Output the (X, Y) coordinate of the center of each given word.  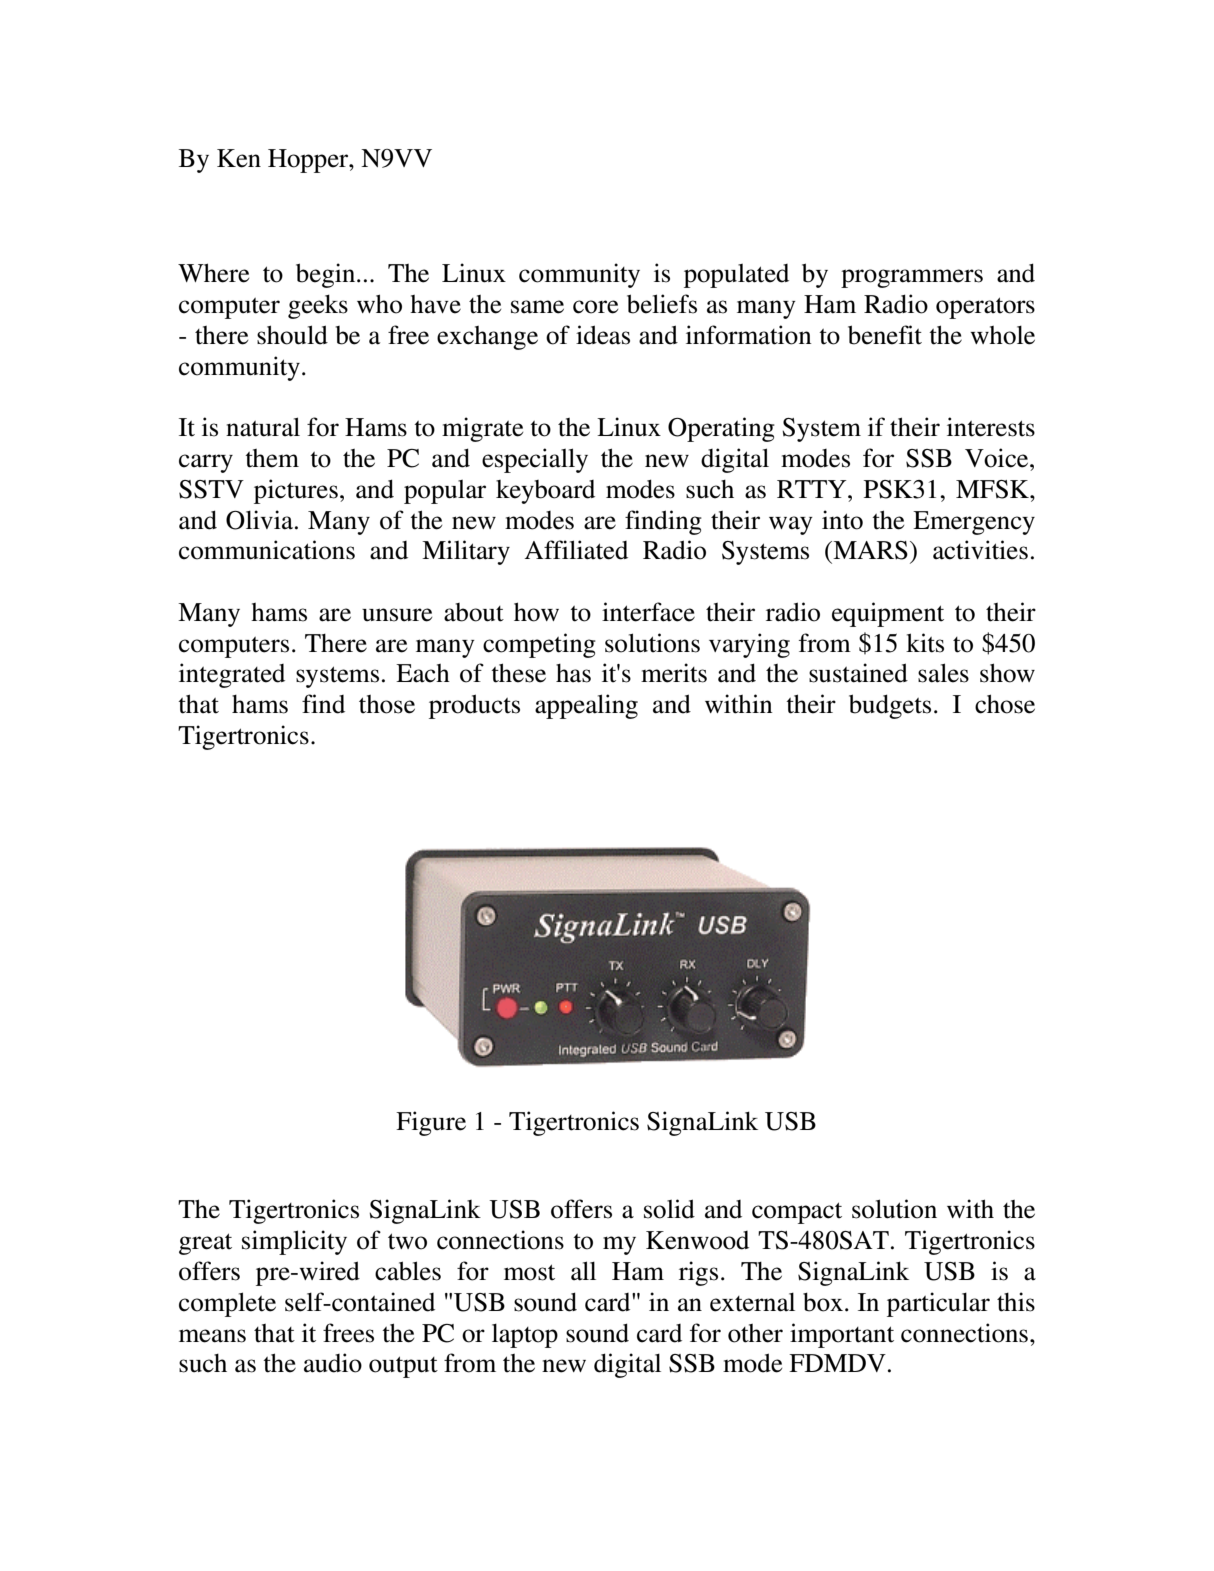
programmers (912, 278)
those (387, 704)
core (595, 307)
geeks (318, 306)
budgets (890, 706)
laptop (525, 1336)
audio (333, 1363)
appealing (586, 706)
